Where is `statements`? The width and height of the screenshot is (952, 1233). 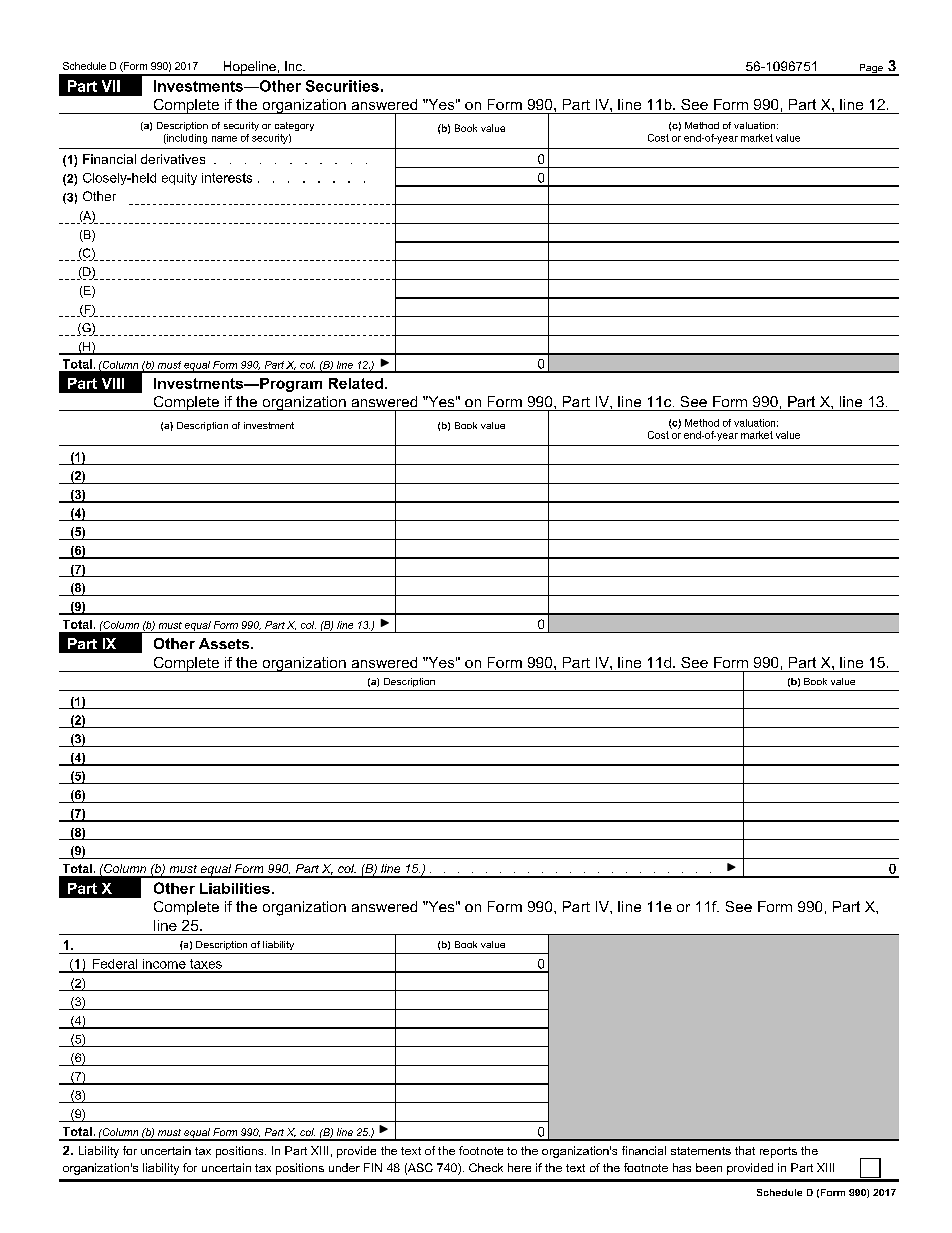 statements is located at coordinates (701, 1151).
